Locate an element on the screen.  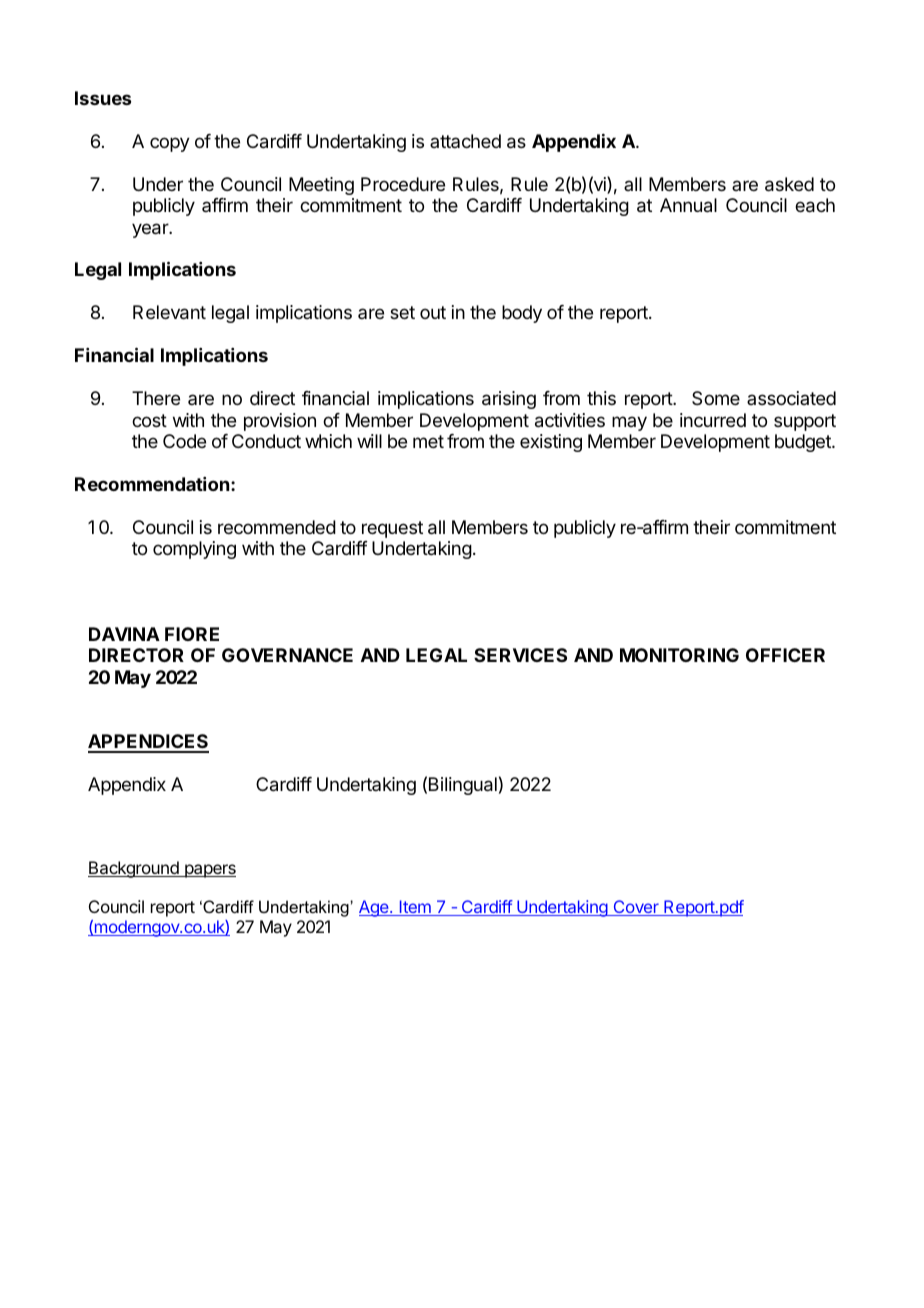
FIORE is located at coordinates (192, 634).
